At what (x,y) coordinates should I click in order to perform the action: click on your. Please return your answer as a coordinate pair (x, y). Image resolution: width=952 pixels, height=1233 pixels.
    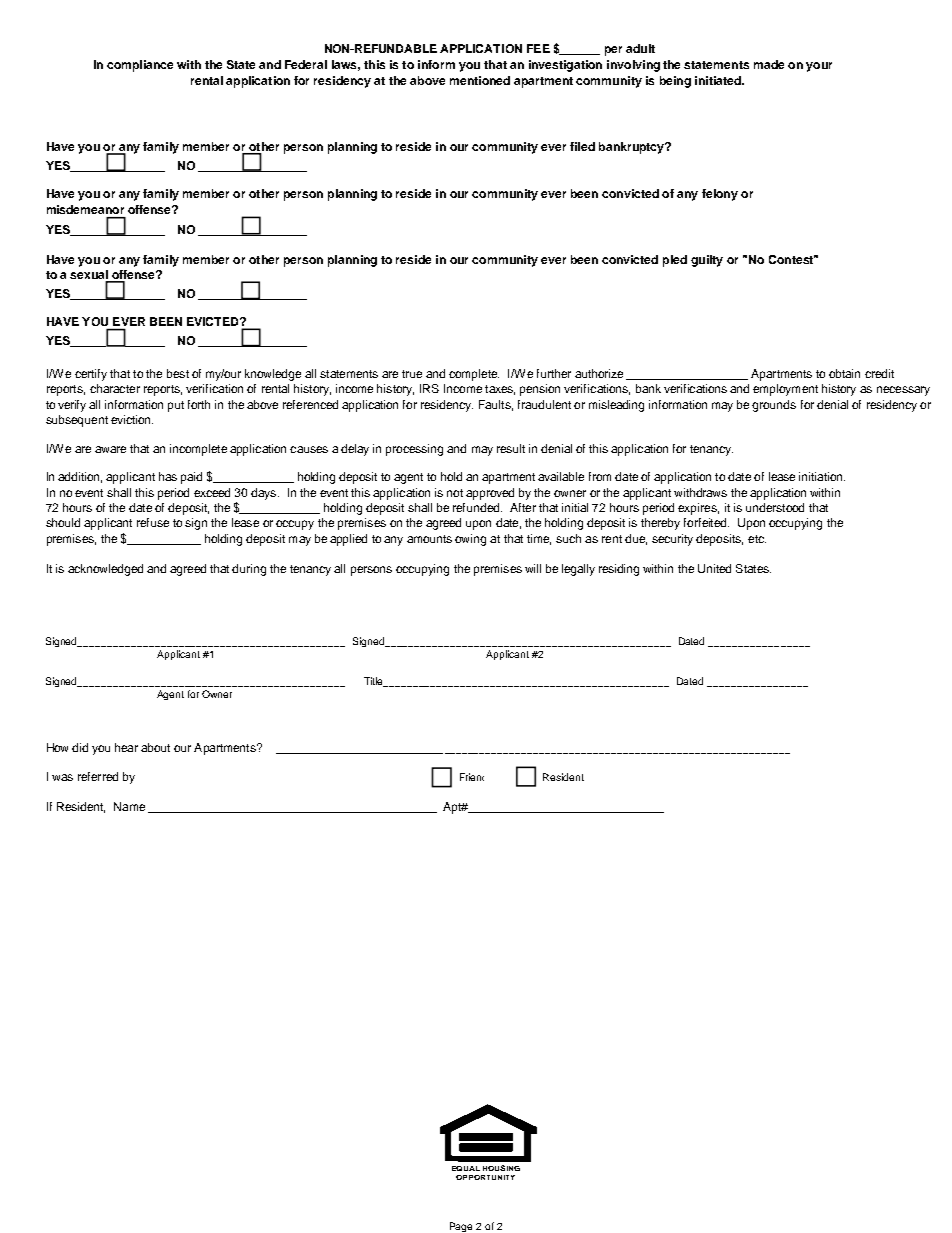
    Looking at the image, I should click on (819, 67).
